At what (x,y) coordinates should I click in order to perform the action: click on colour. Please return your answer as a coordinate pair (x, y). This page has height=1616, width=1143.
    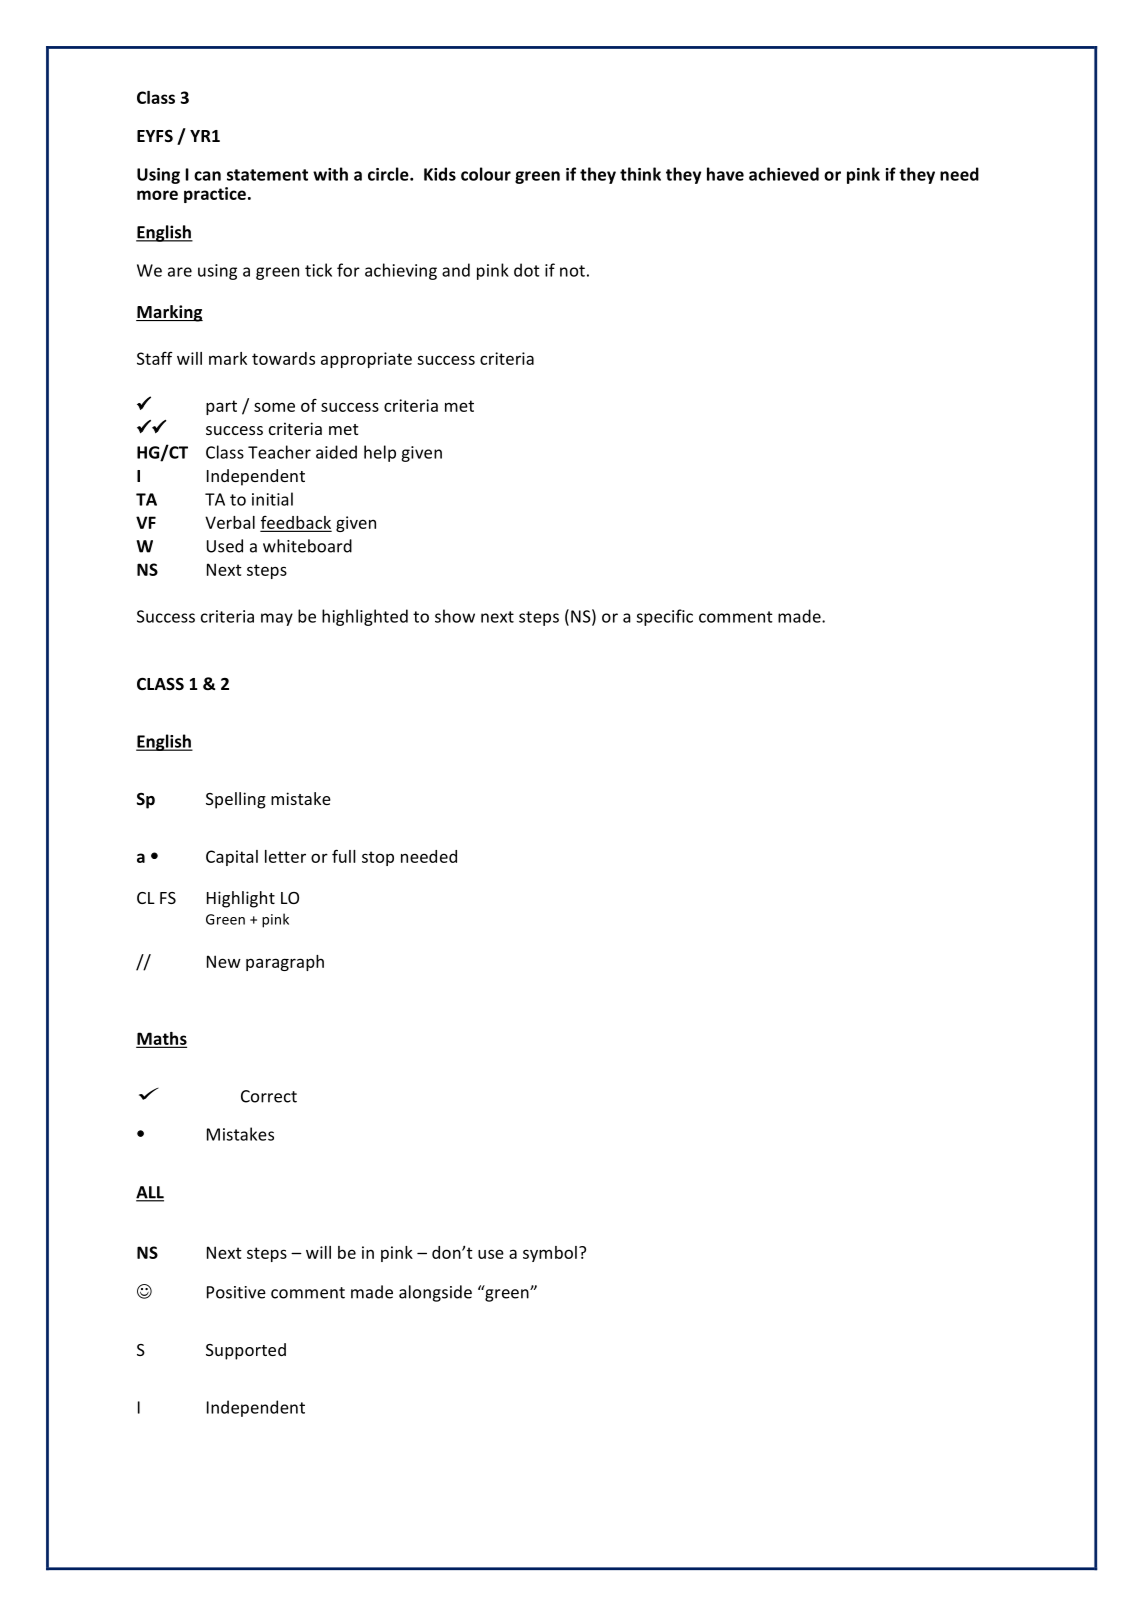
    Looking at the image, I should click on (486, 174).
